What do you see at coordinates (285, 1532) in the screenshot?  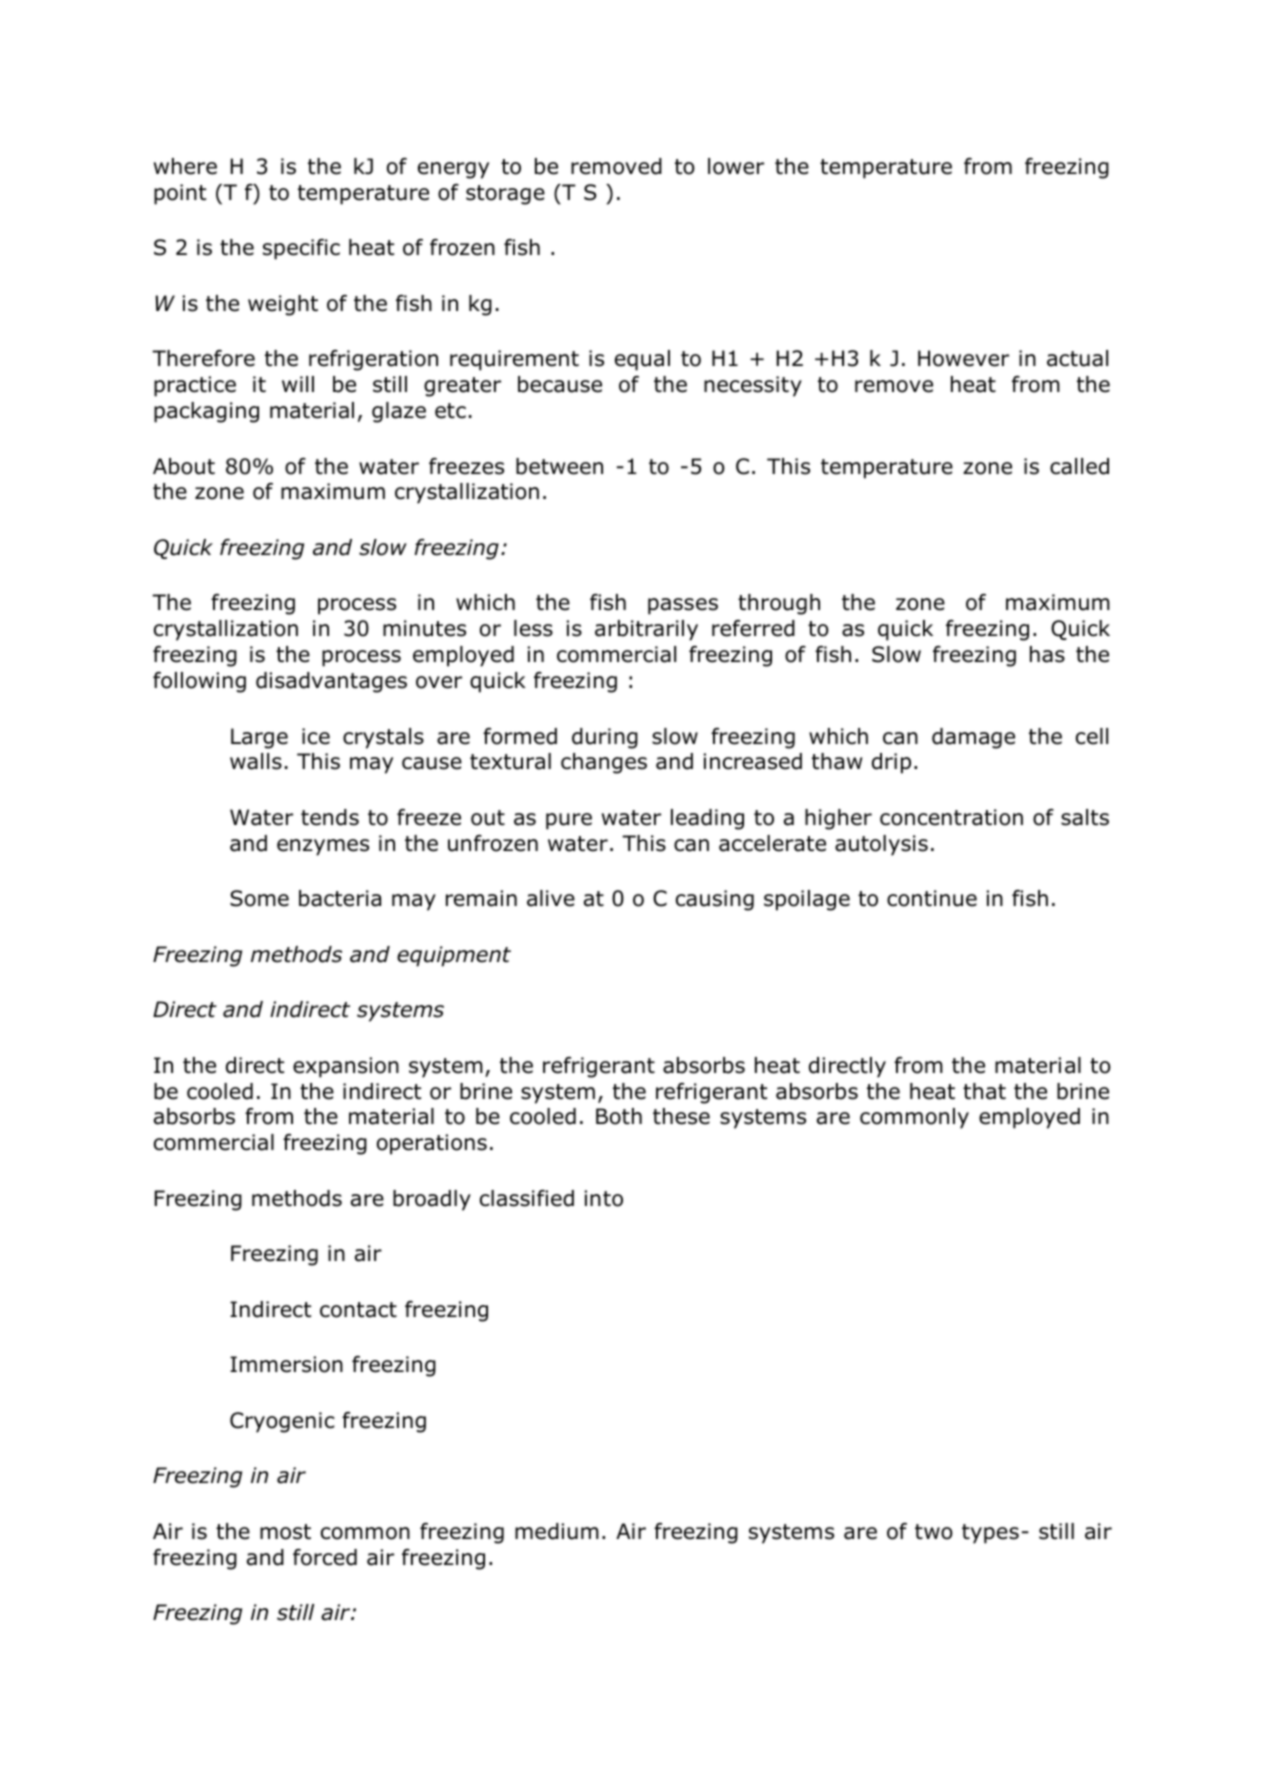 I see `most` at bounding box center [285, 1532].
